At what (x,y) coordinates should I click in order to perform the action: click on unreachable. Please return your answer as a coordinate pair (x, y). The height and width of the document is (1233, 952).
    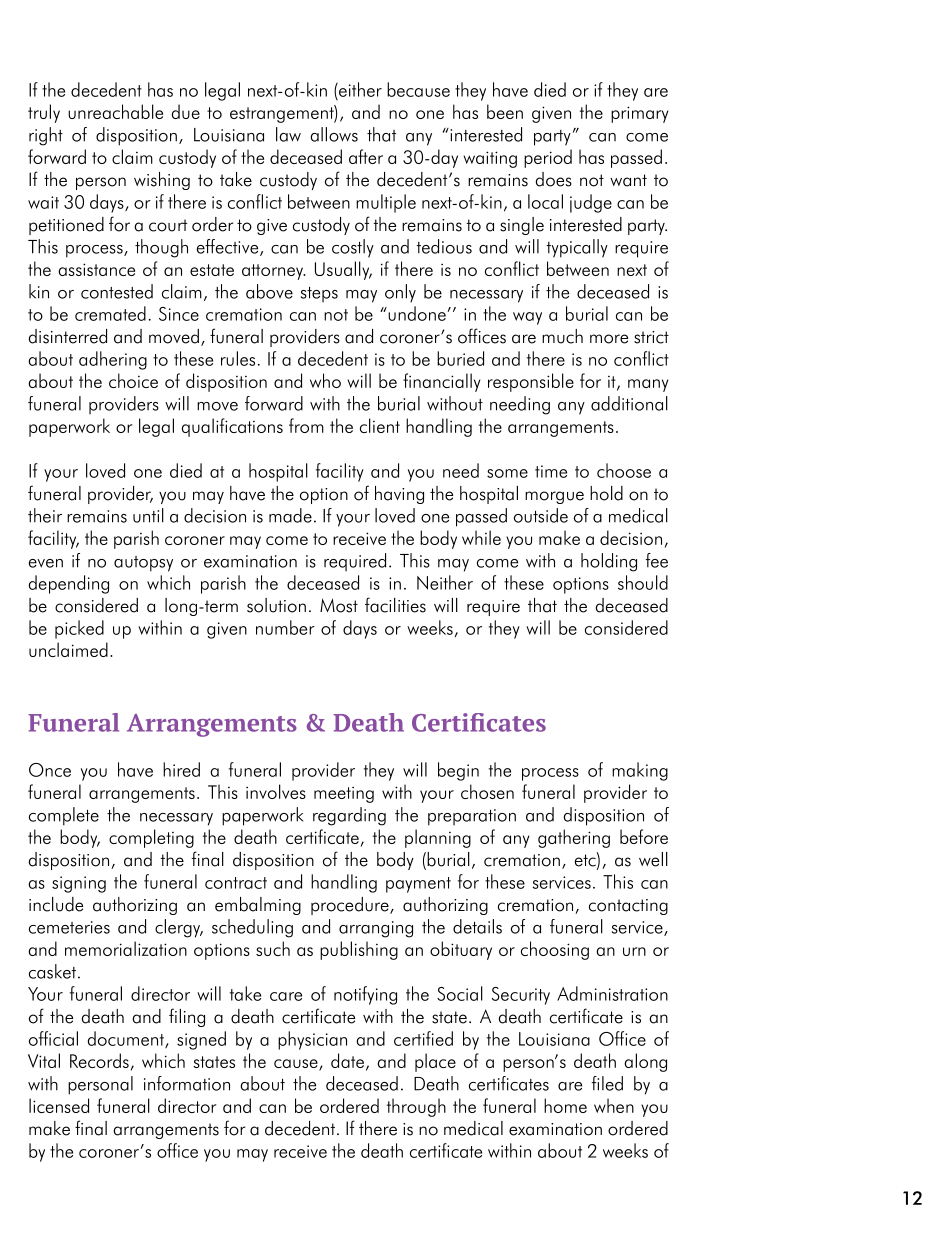
    Looking at the image, I should click on (115, 111).
